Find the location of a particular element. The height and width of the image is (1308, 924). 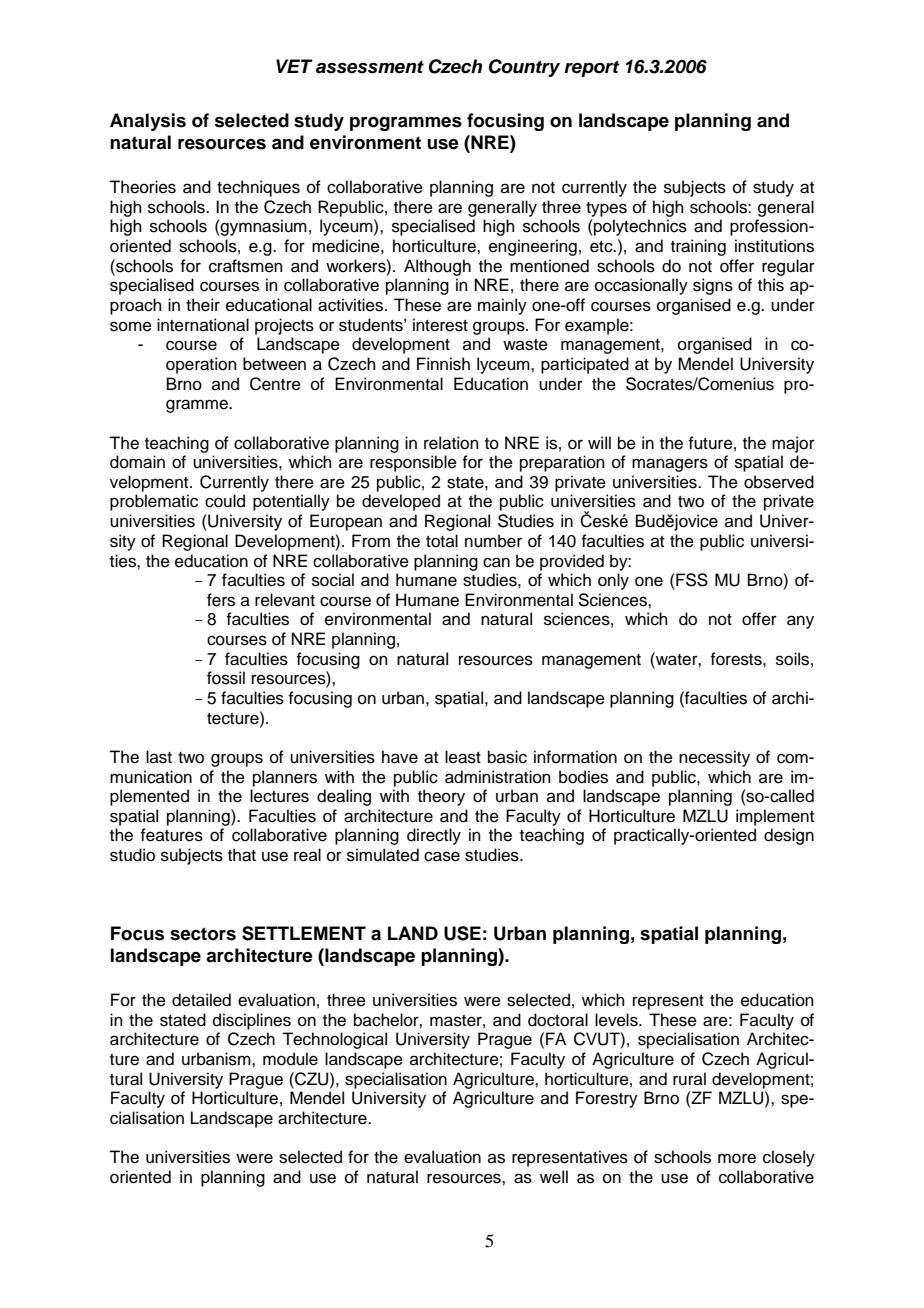

FSS is located at coordinates (691, 580).
